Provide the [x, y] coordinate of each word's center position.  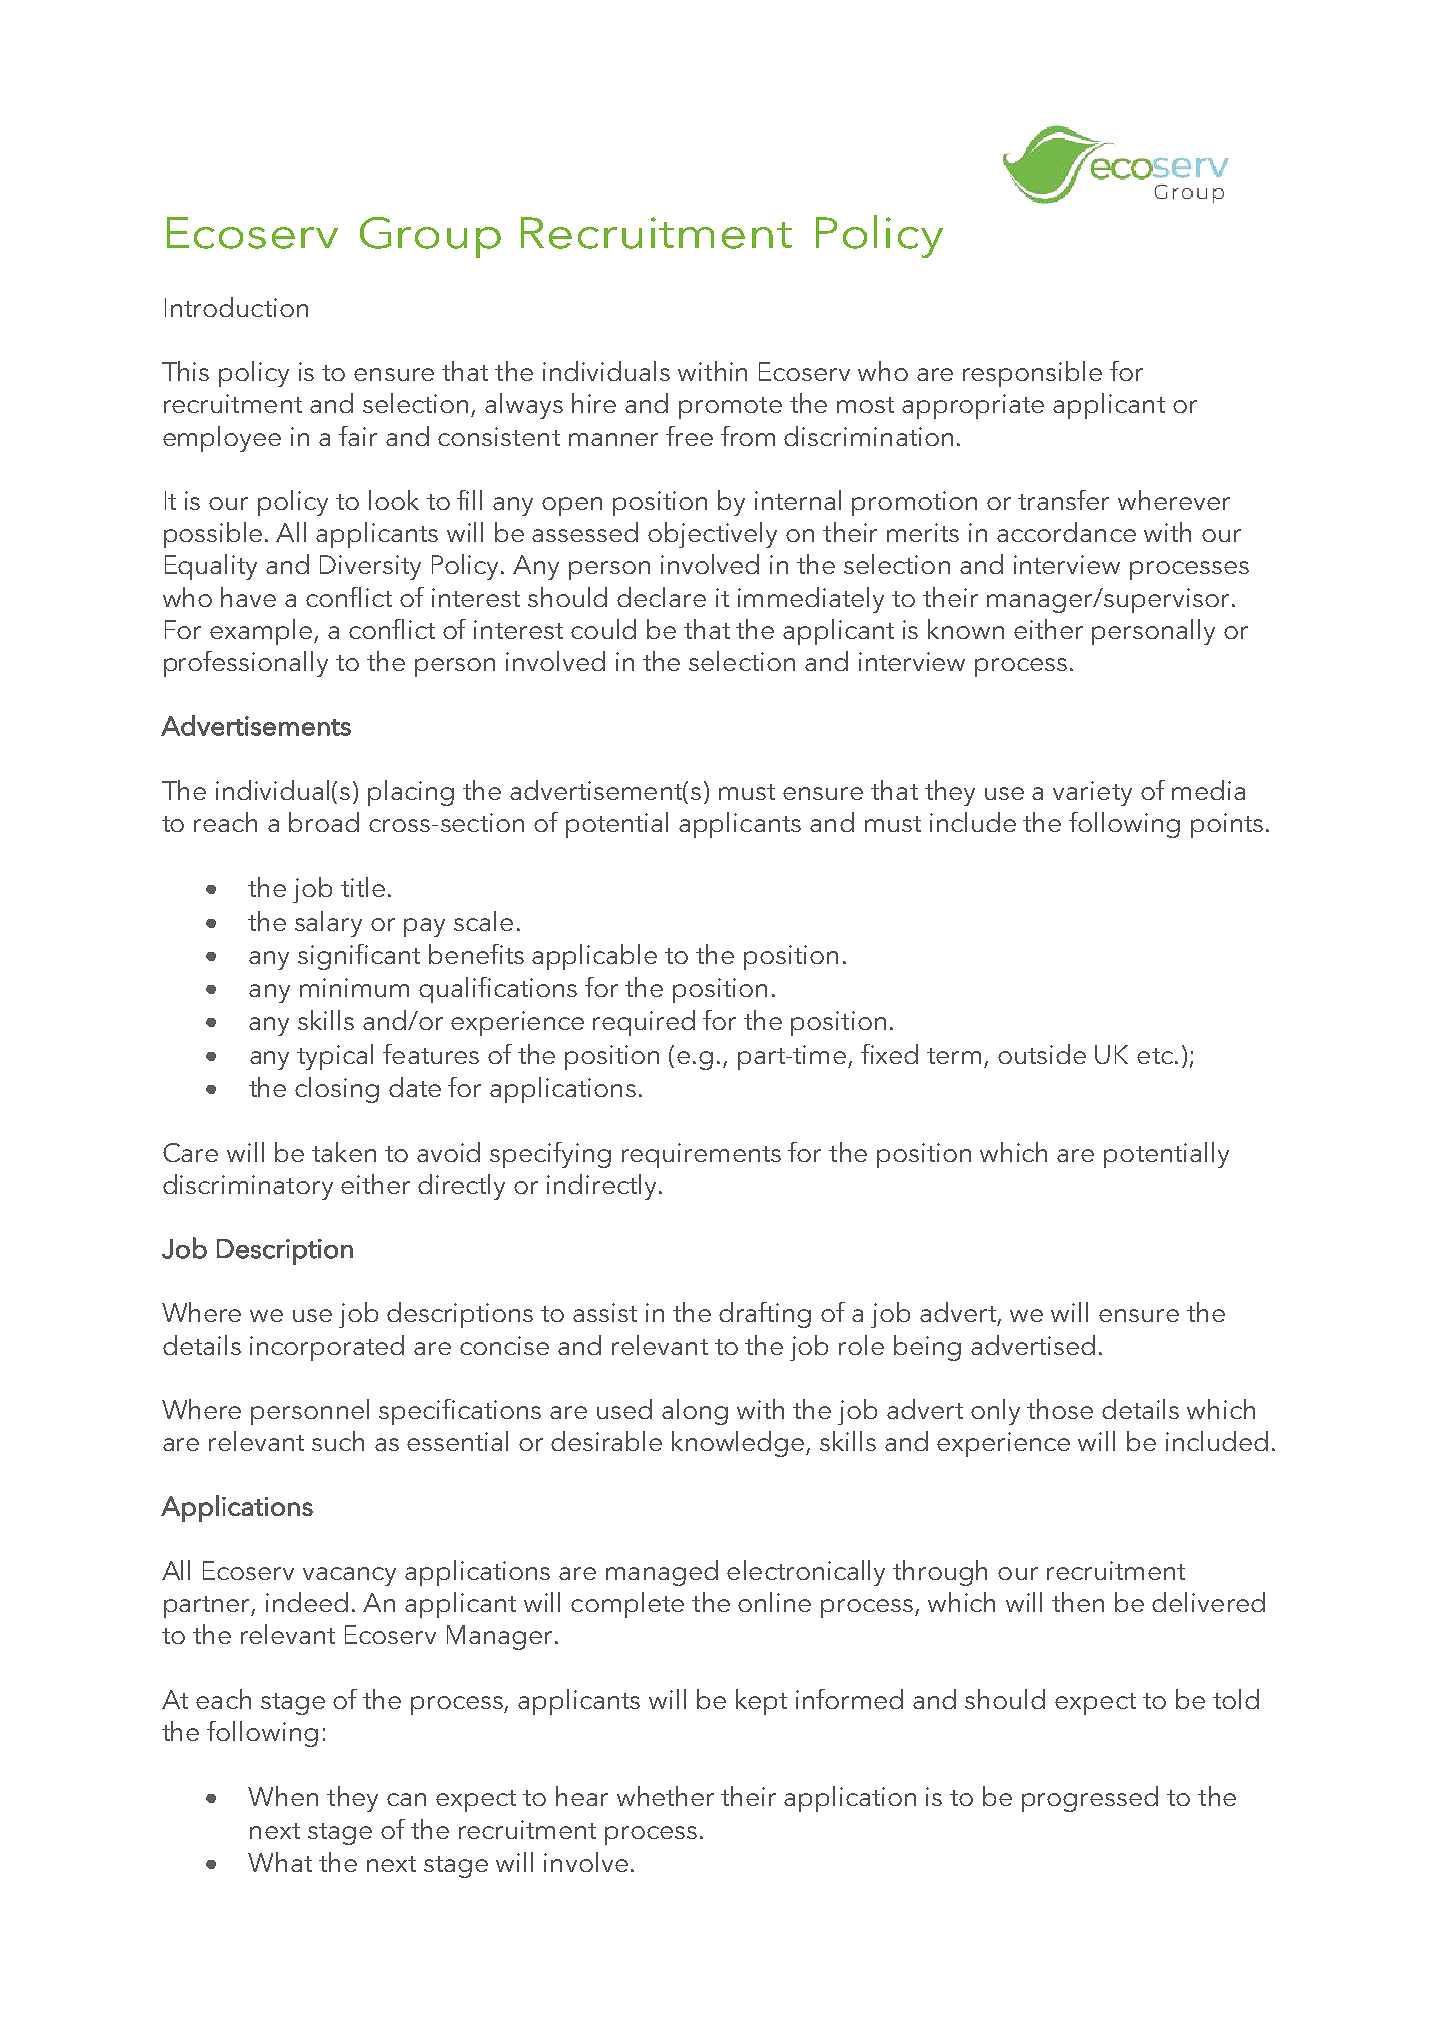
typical [335, 1057]
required [644, 1023]
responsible [1032, 374]
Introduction [236, 307]
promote [730, 408]
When [283, 1796]
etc [1155, 1056]
